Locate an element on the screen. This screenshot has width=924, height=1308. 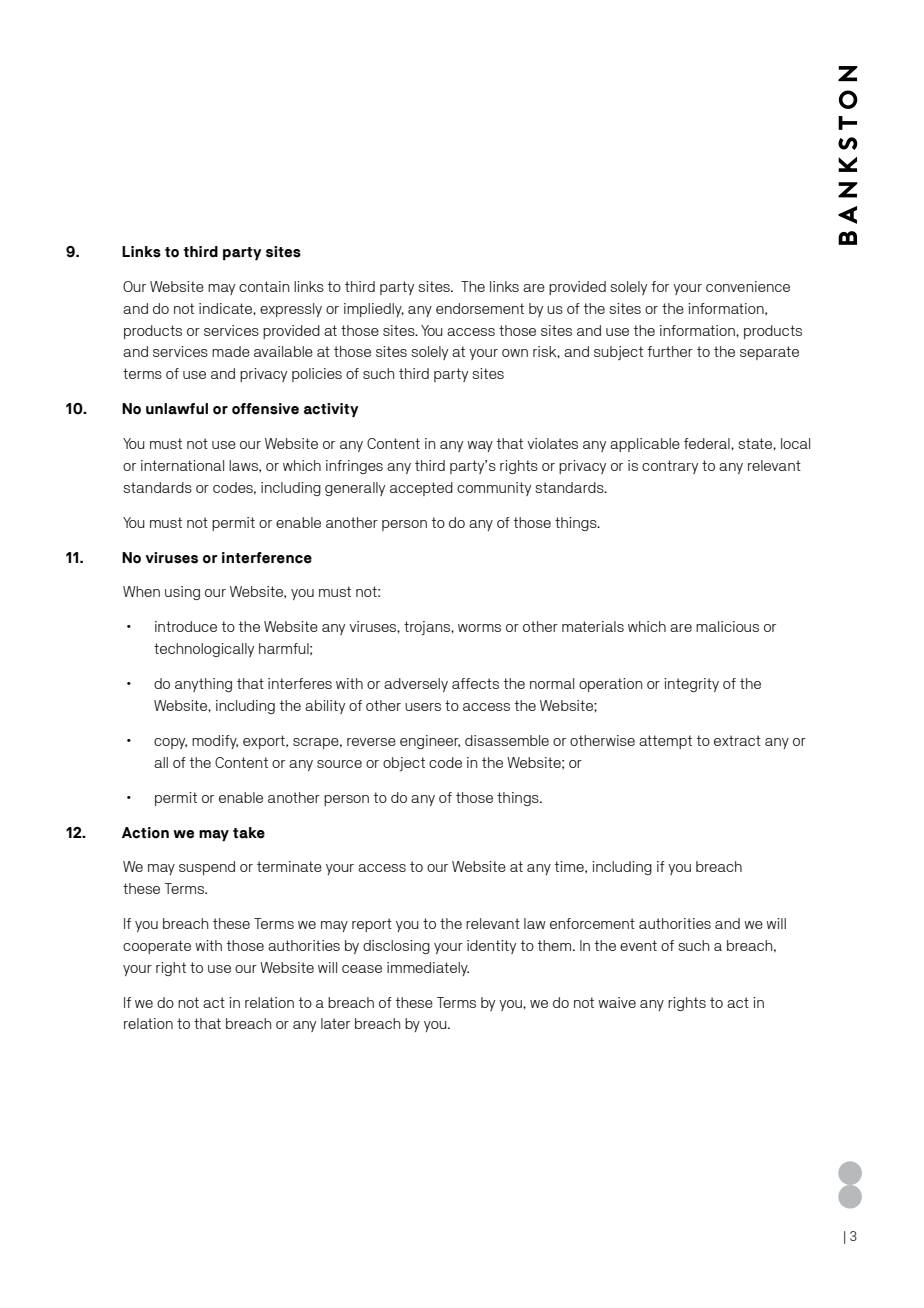
malicious is located at coordinates (727, 626).
